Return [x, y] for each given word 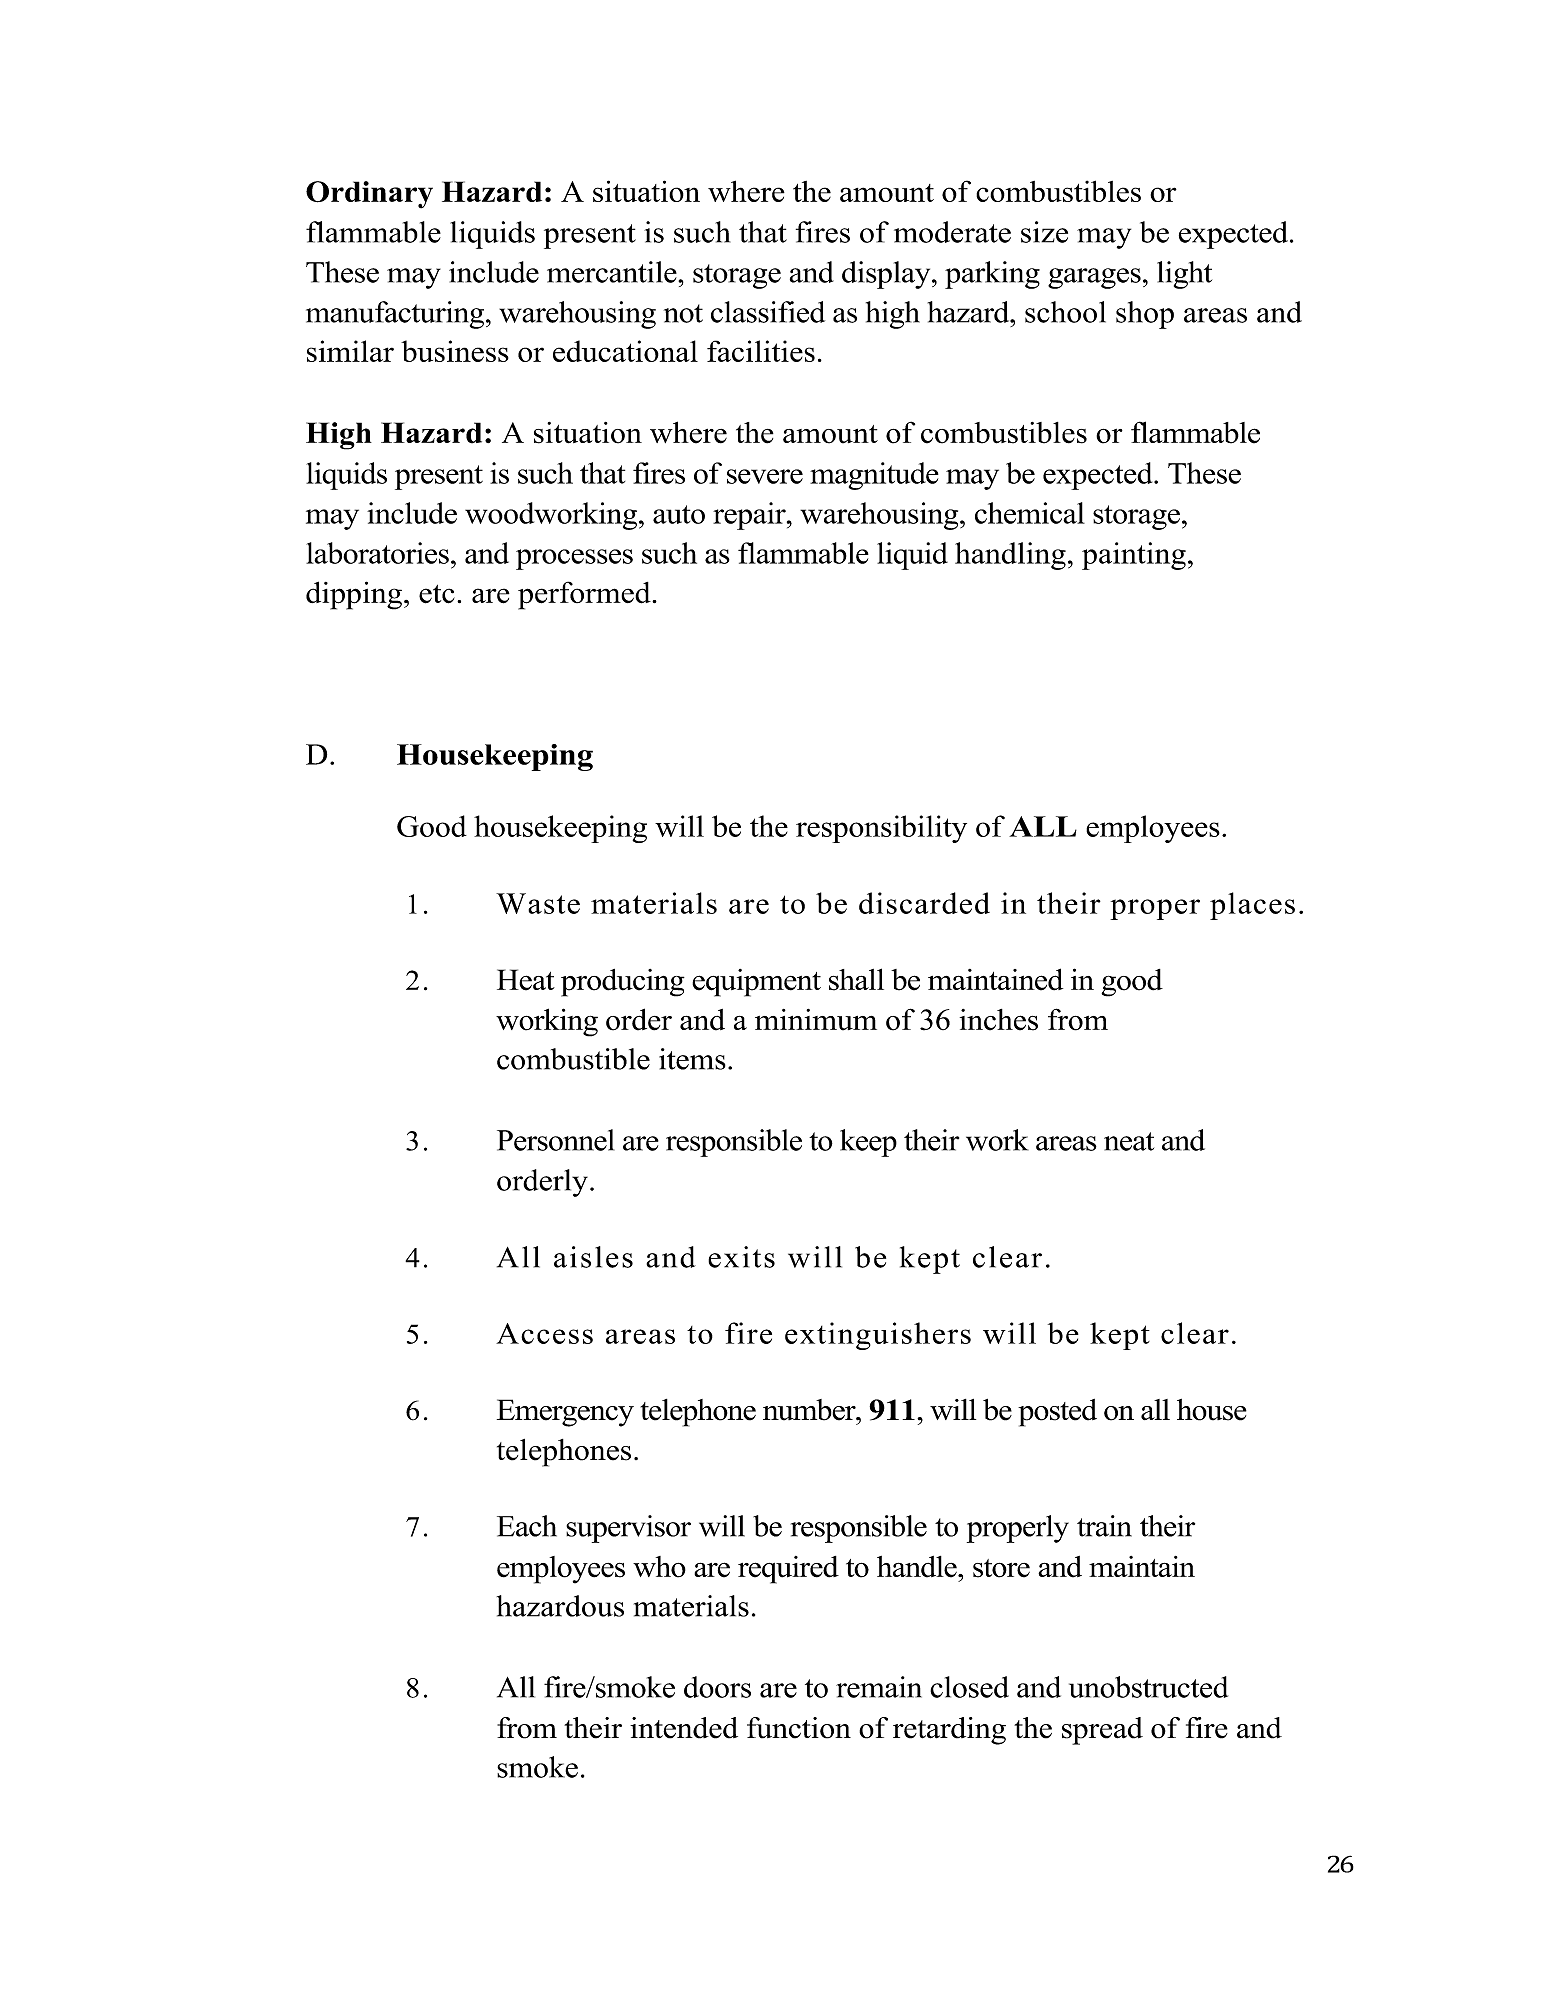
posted [1057, 1413]
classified [768, 312]
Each [527, 1526]
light [1184, 275]
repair [750, 516]
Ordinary [369, 195]
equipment [756, 983]
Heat [526, 980]
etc [437, 594]
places [1252, 906]
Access [544, 1333]
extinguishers [878, 1336]
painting [1134, 556]
